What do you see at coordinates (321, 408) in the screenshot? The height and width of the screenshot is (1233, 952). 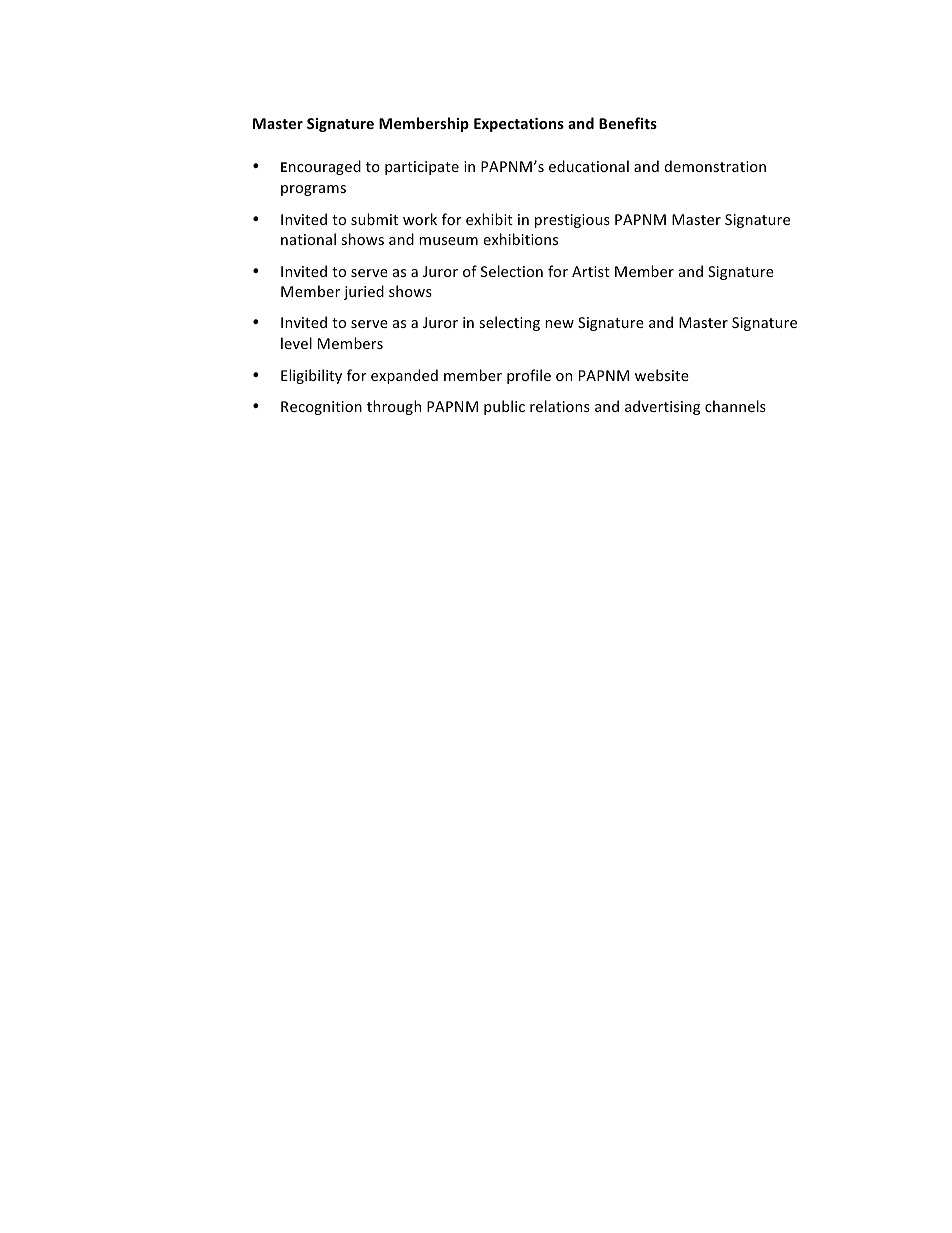 I see `Recognition` at bounding box center [321, 408].
